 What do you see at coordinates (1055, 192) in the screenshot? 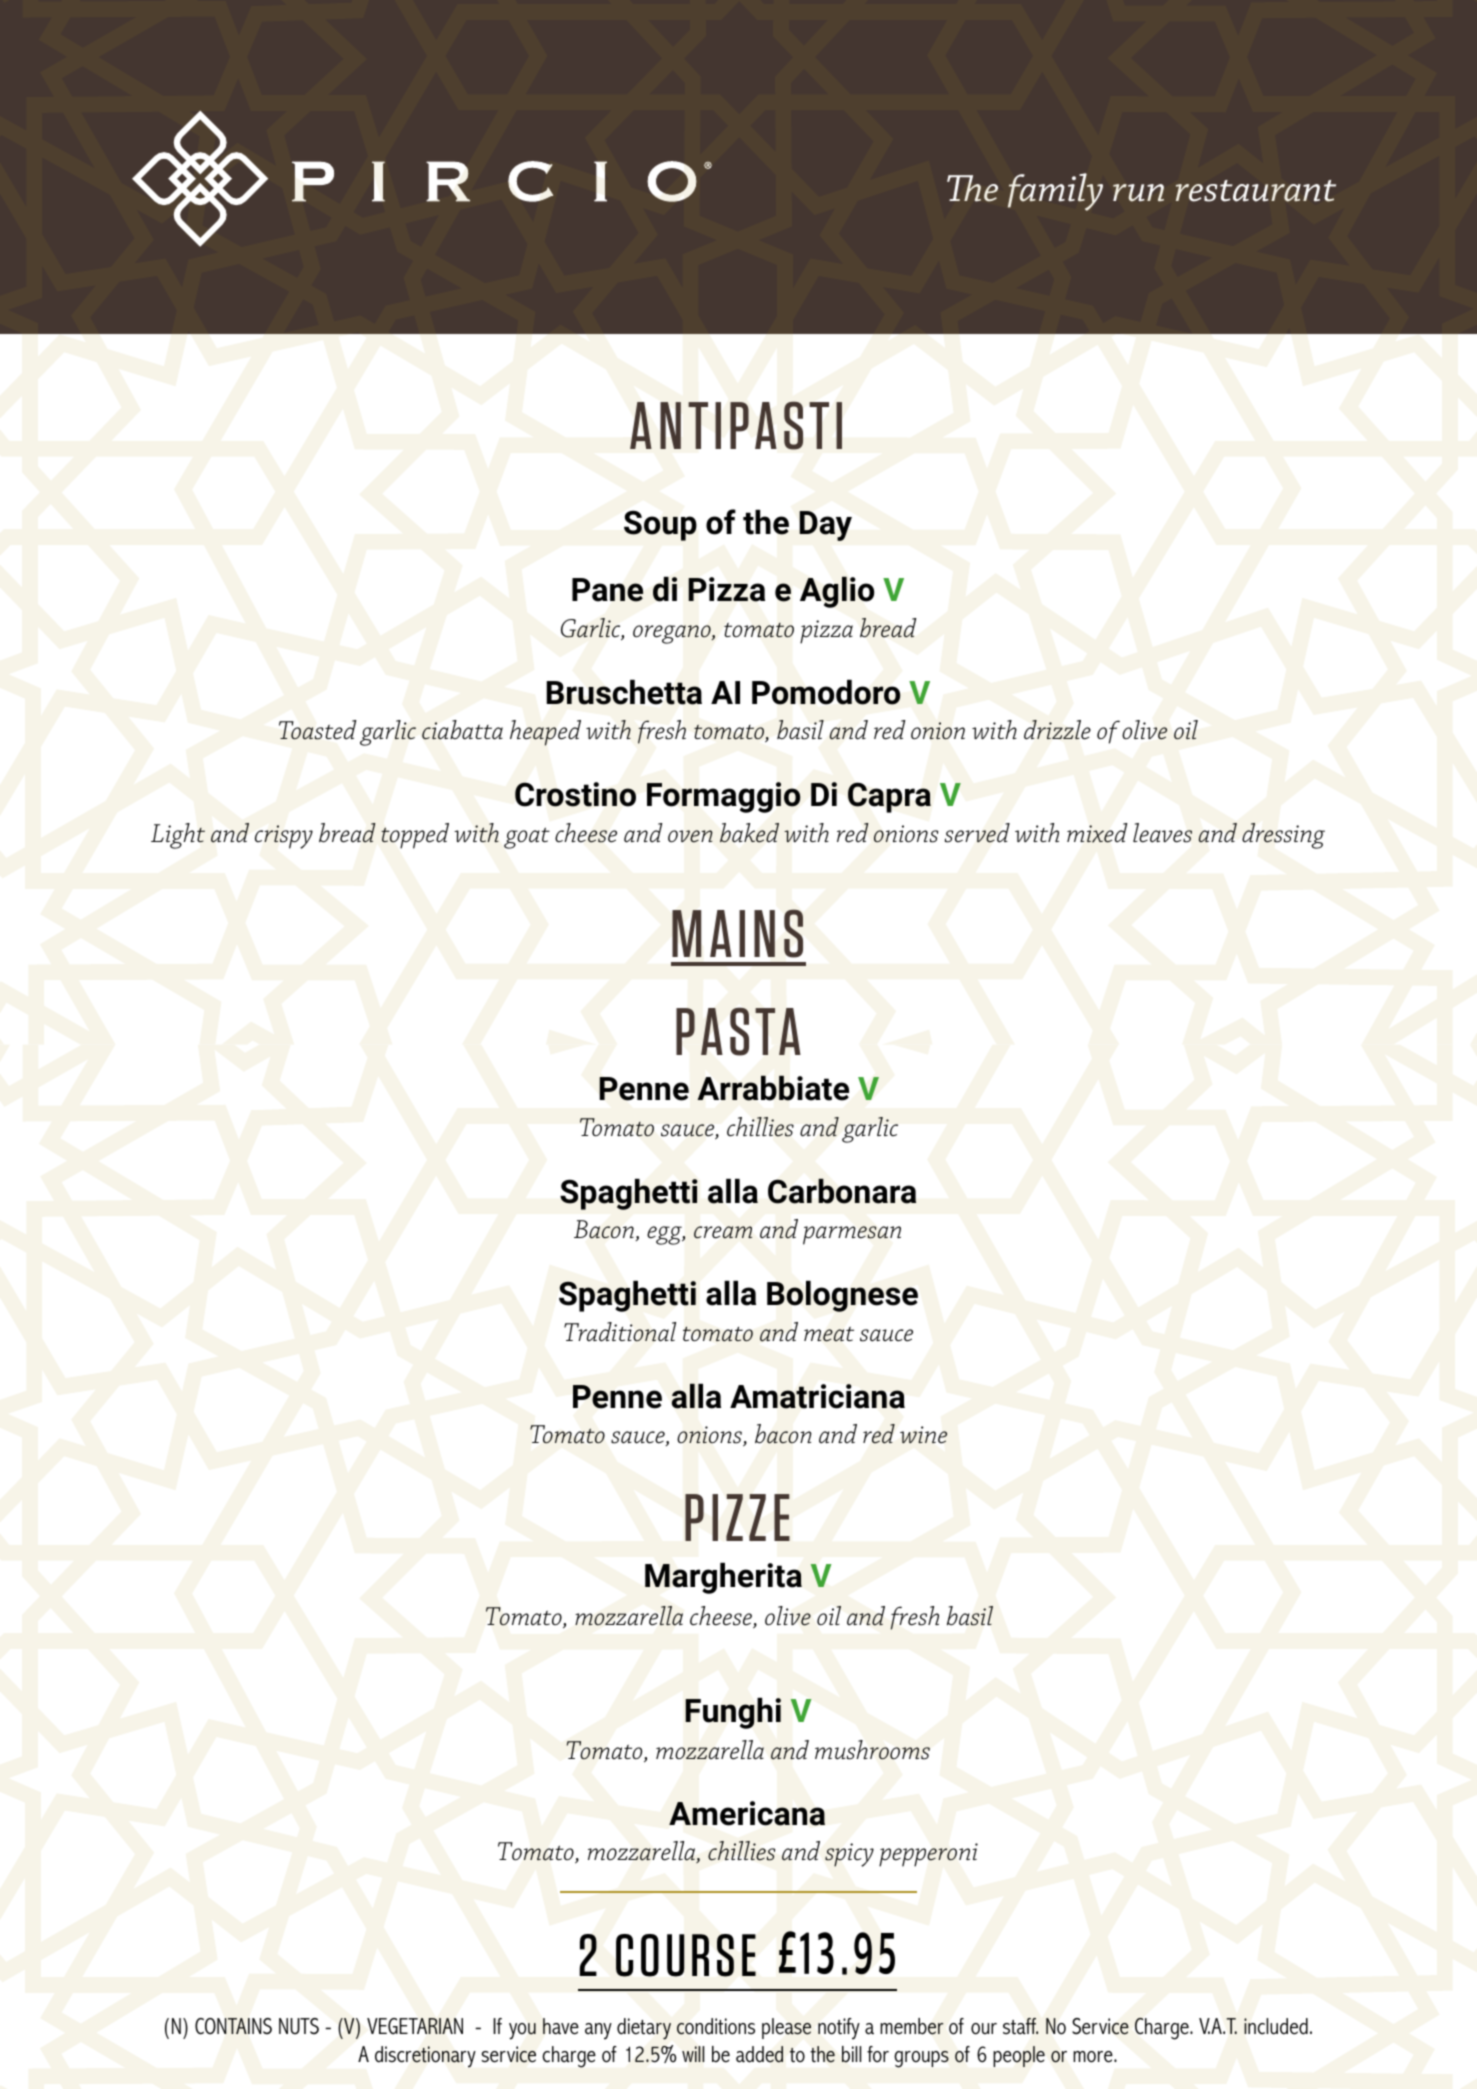
I see `family` at bounding box center [1055, 192].
